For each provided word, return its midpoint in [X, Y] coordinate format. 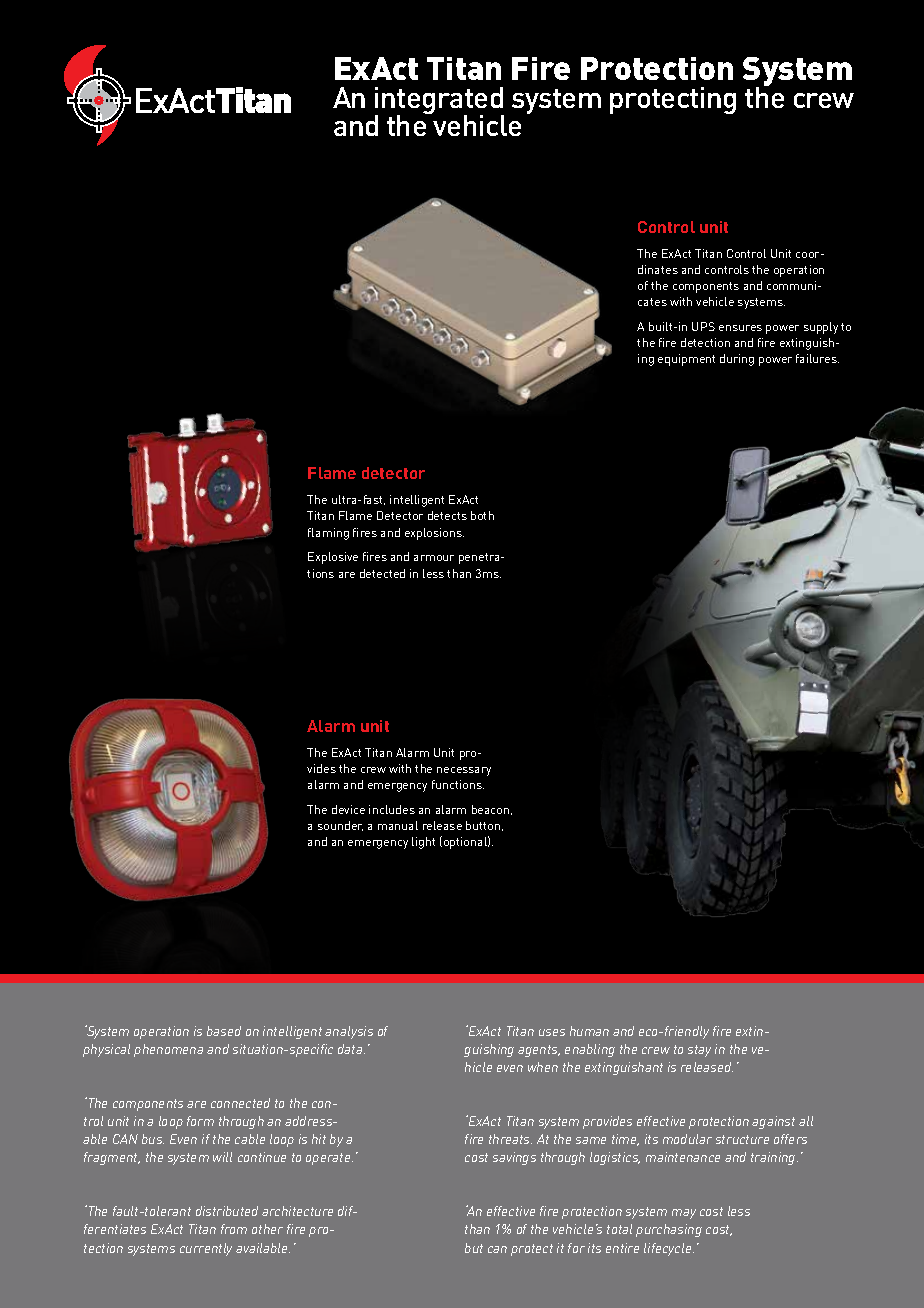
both [482, 515]
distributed [227, 1211]
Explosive [333, 558]
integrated [439, 102]
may [684, 1214]
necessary [464, 771]
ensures [740, 328]
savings [514, 1158]
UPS [703, 326]
